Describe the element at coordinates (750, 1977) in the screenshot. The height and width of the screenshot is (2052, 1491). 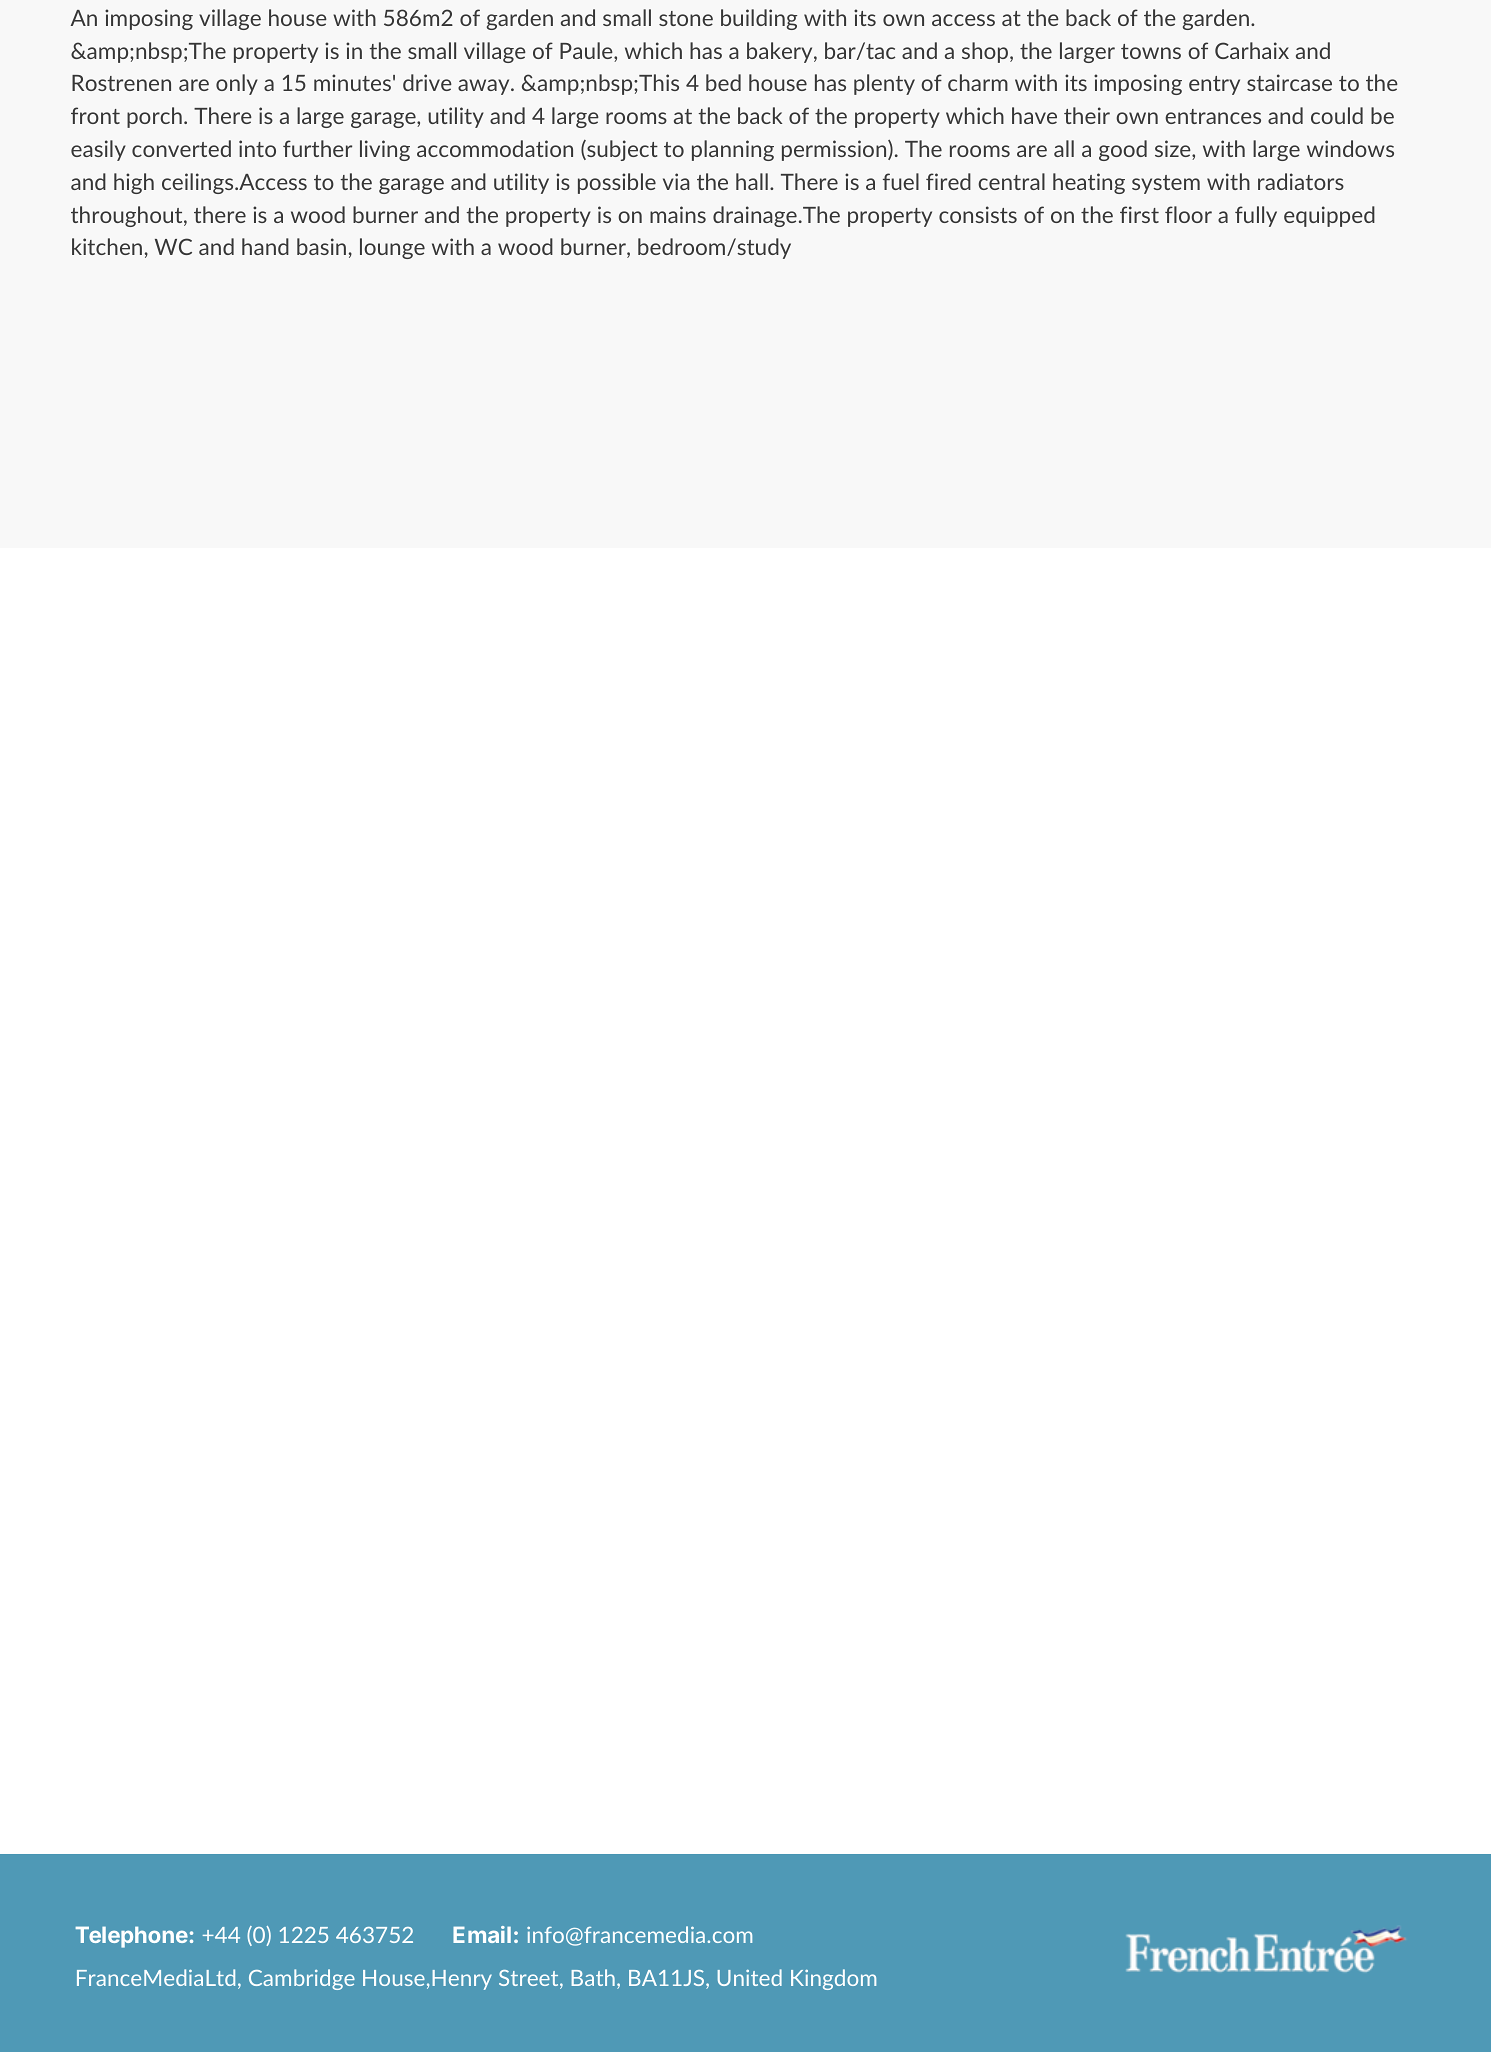
I see `United` at that location.
